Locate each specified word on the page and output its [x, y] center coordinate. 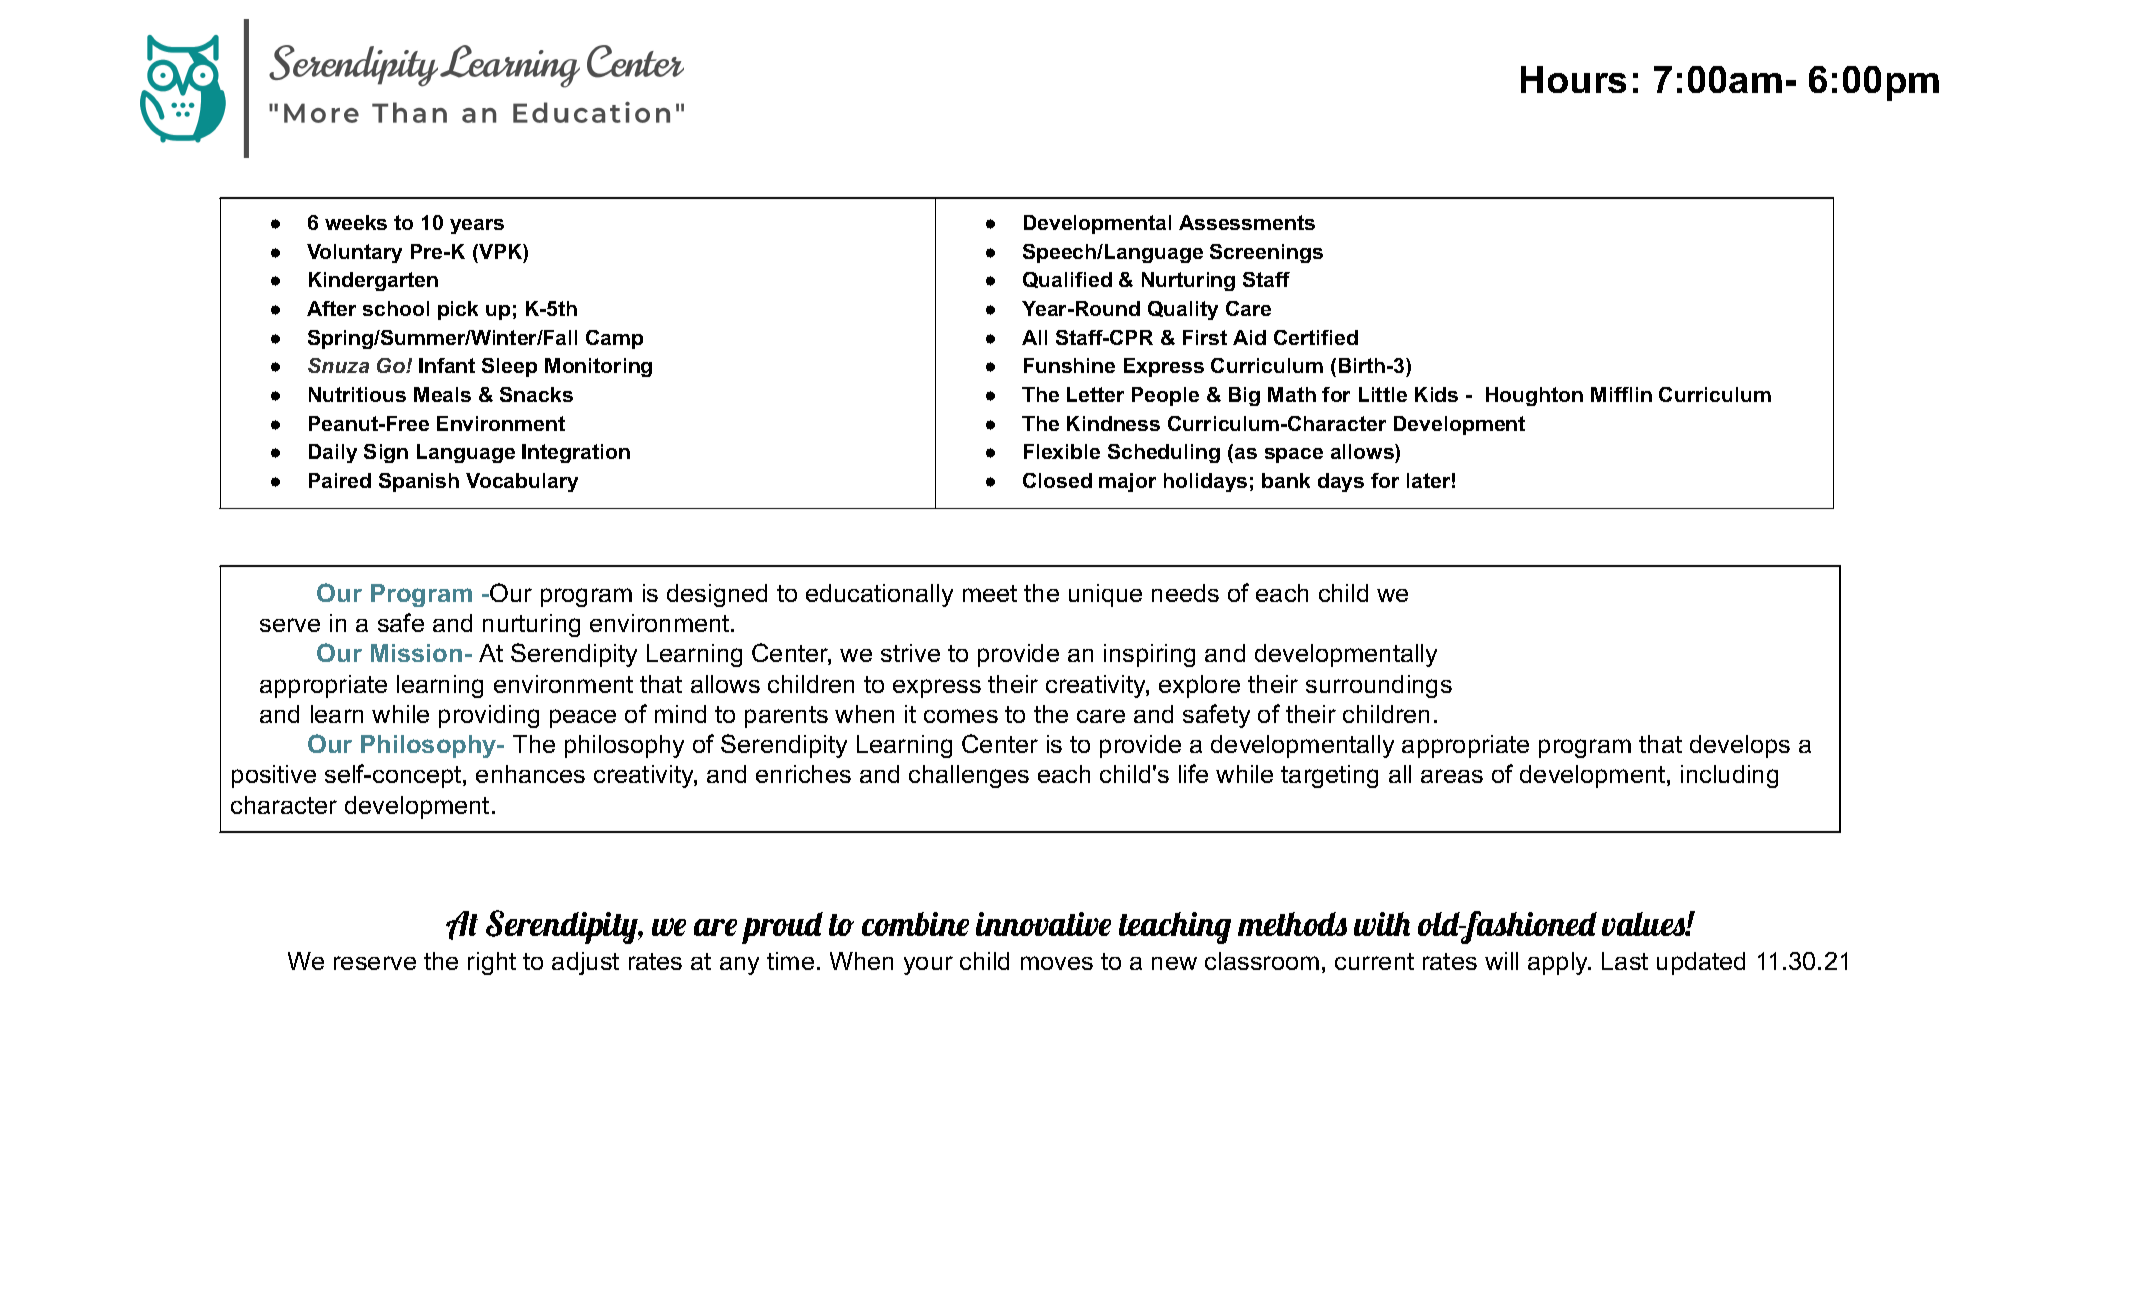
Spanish [419, 482]
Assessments [1247, 222]
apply [1559, 963]
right [492, 963]
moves [1057, 963]
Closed [1057, 480]
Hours [1573, 79]
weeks [356, 222]
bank [1286, 480]
